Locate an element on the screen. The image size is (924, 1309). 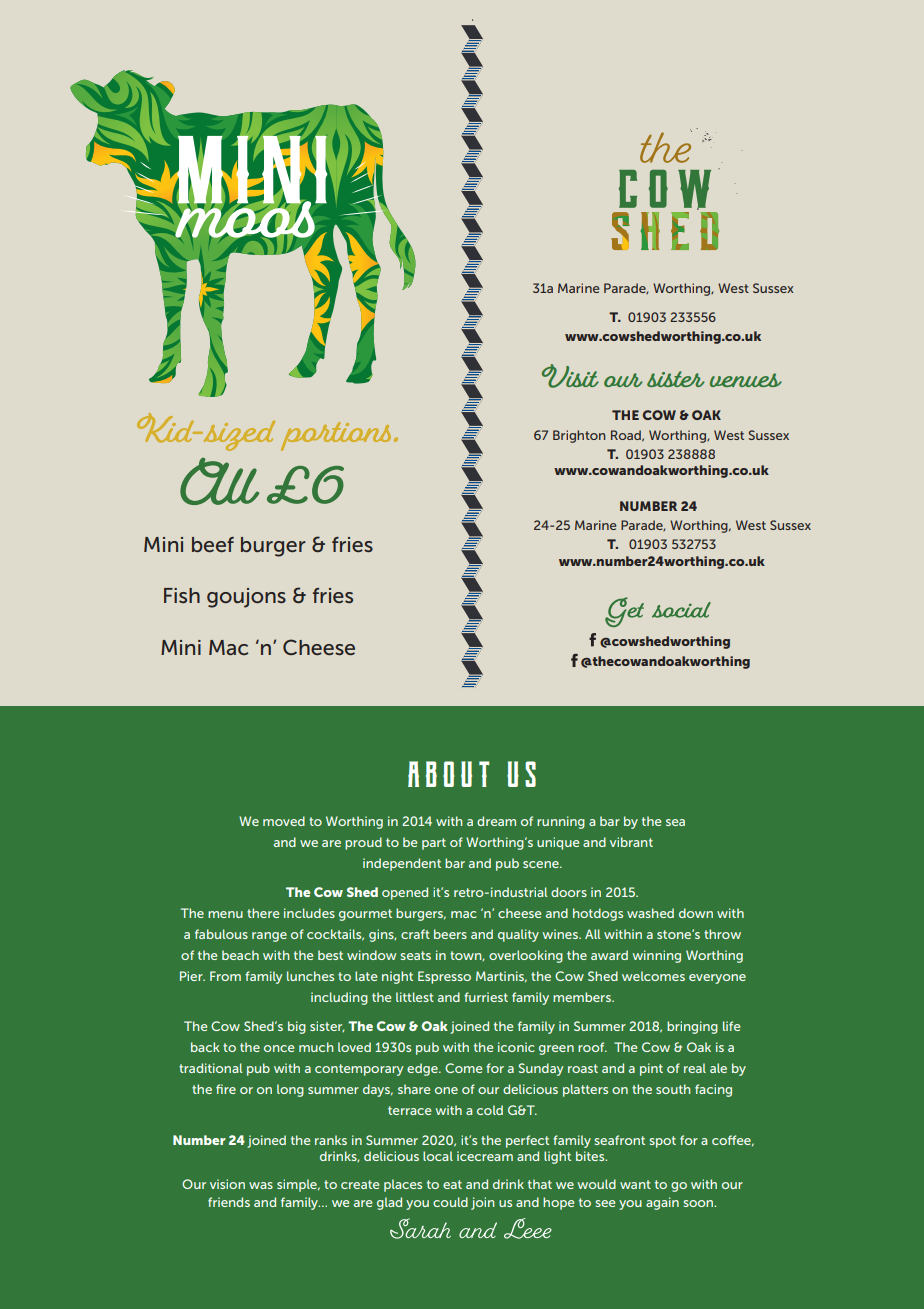
Fish is located at coordinates (182, 595).
